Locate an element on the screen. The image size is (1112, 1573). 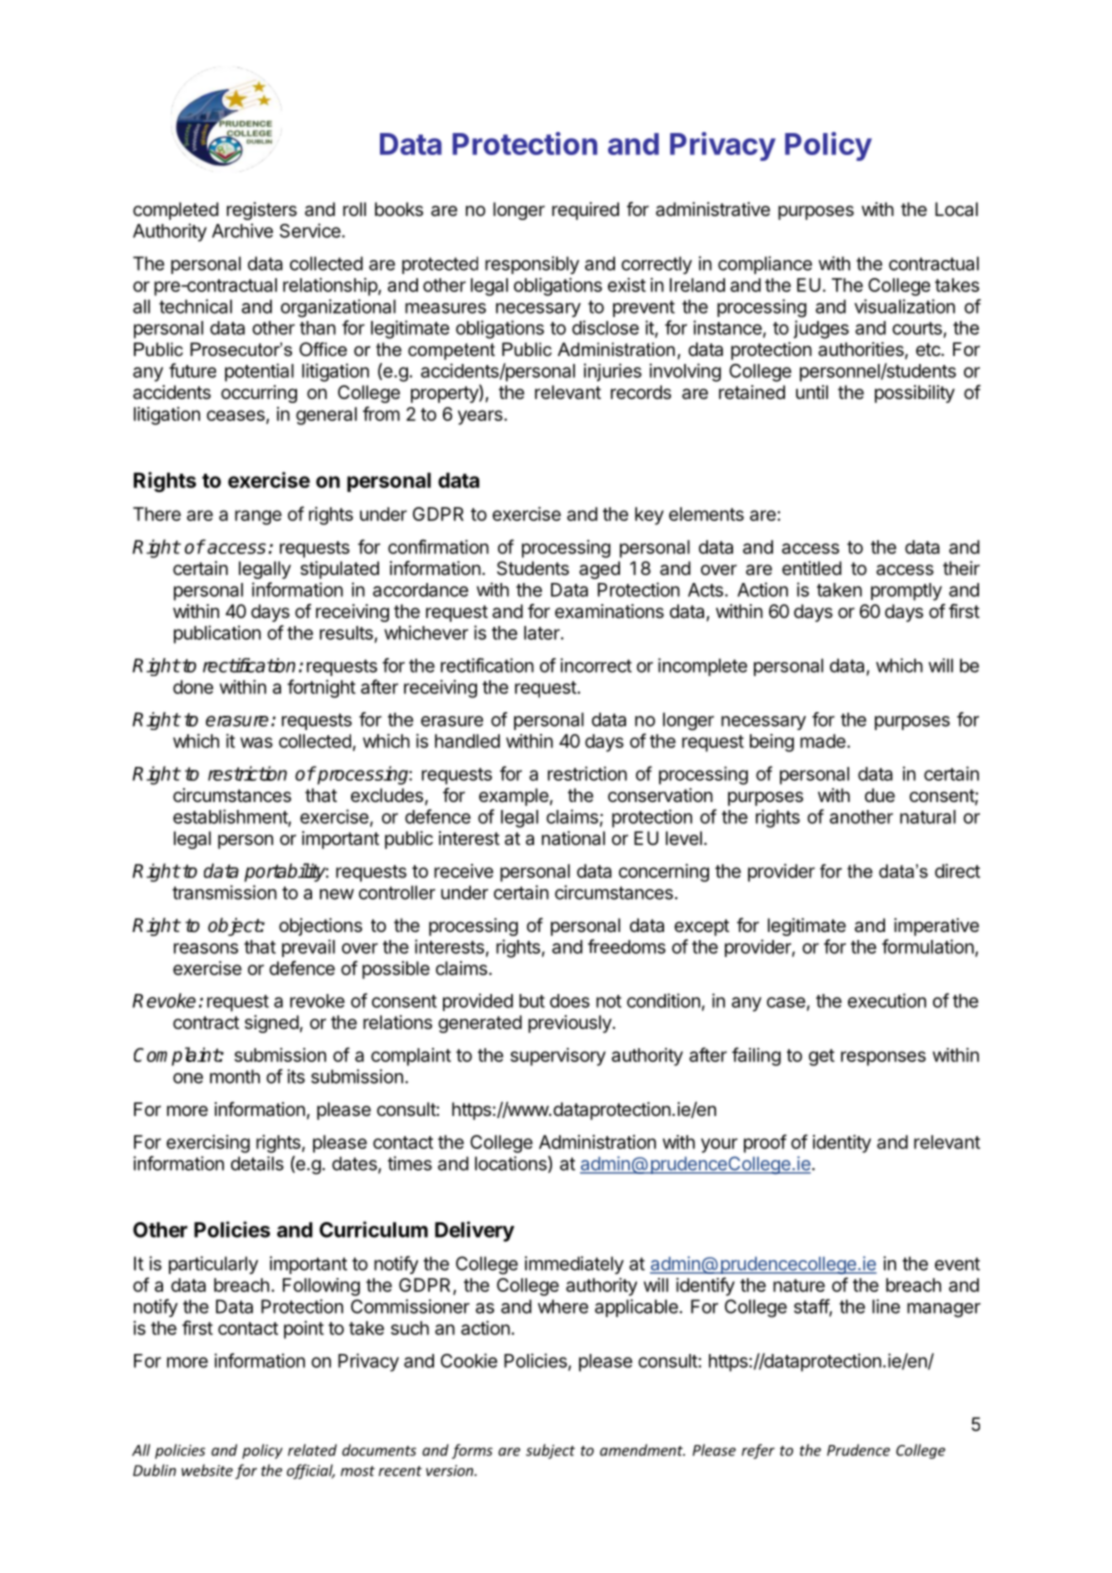
website is located at coordinates (207, 1470).
